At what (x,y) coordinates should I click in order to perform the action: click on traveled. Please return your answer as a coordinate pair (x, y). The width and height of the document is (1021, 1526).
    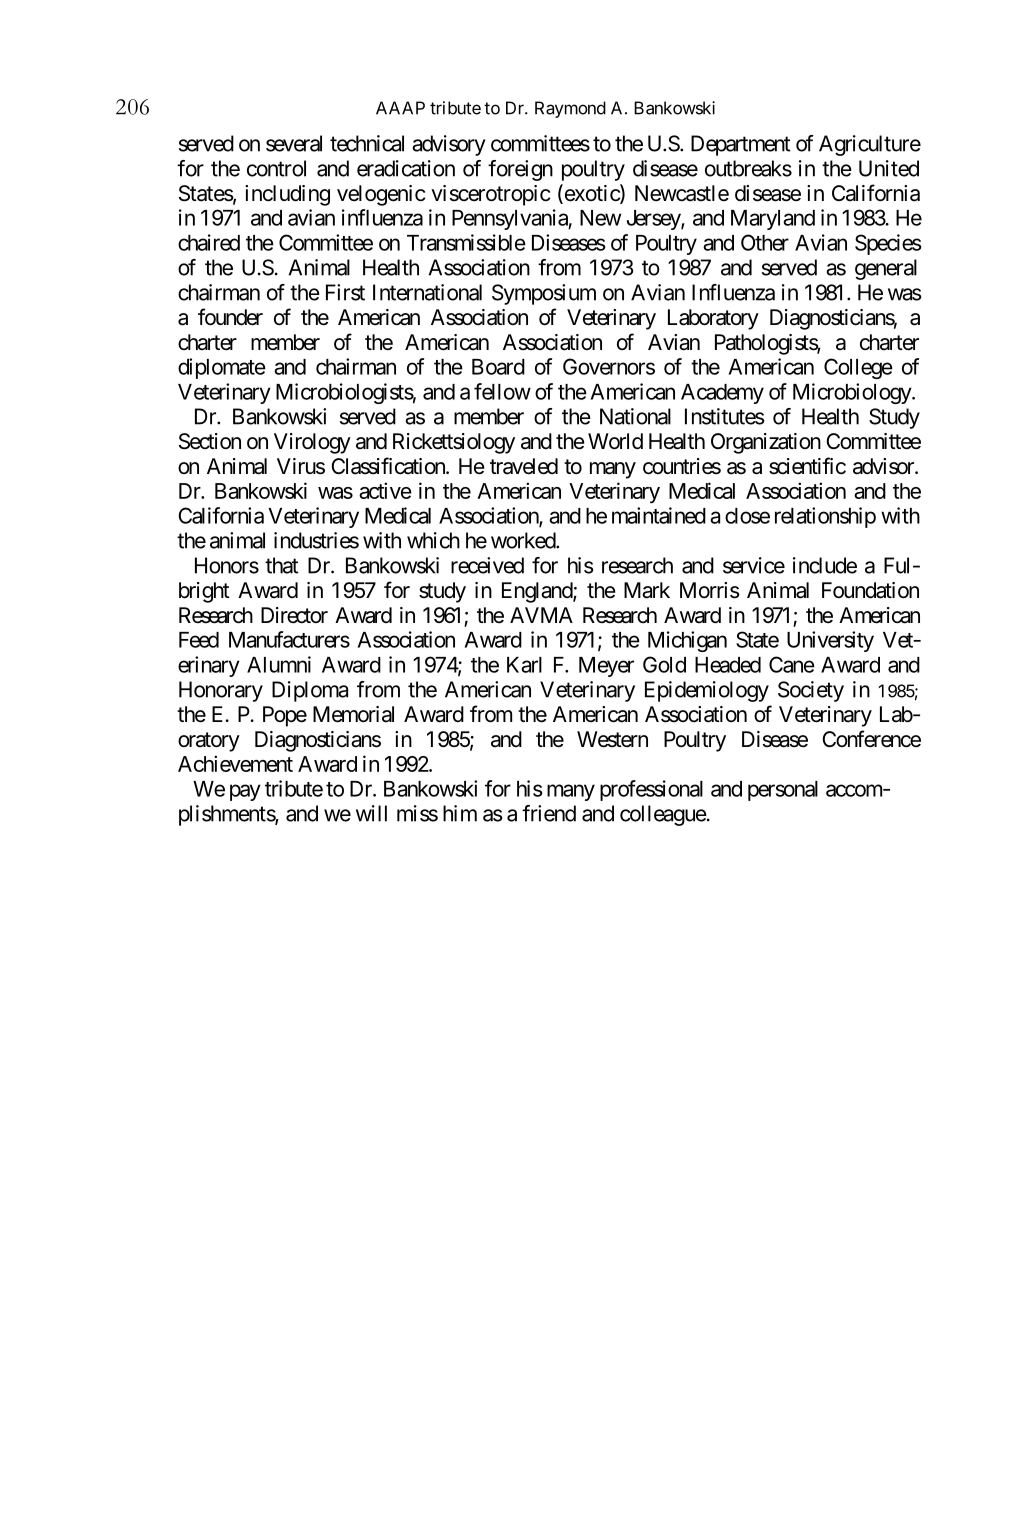
    Looking at the image, I should click on (524, 466).
